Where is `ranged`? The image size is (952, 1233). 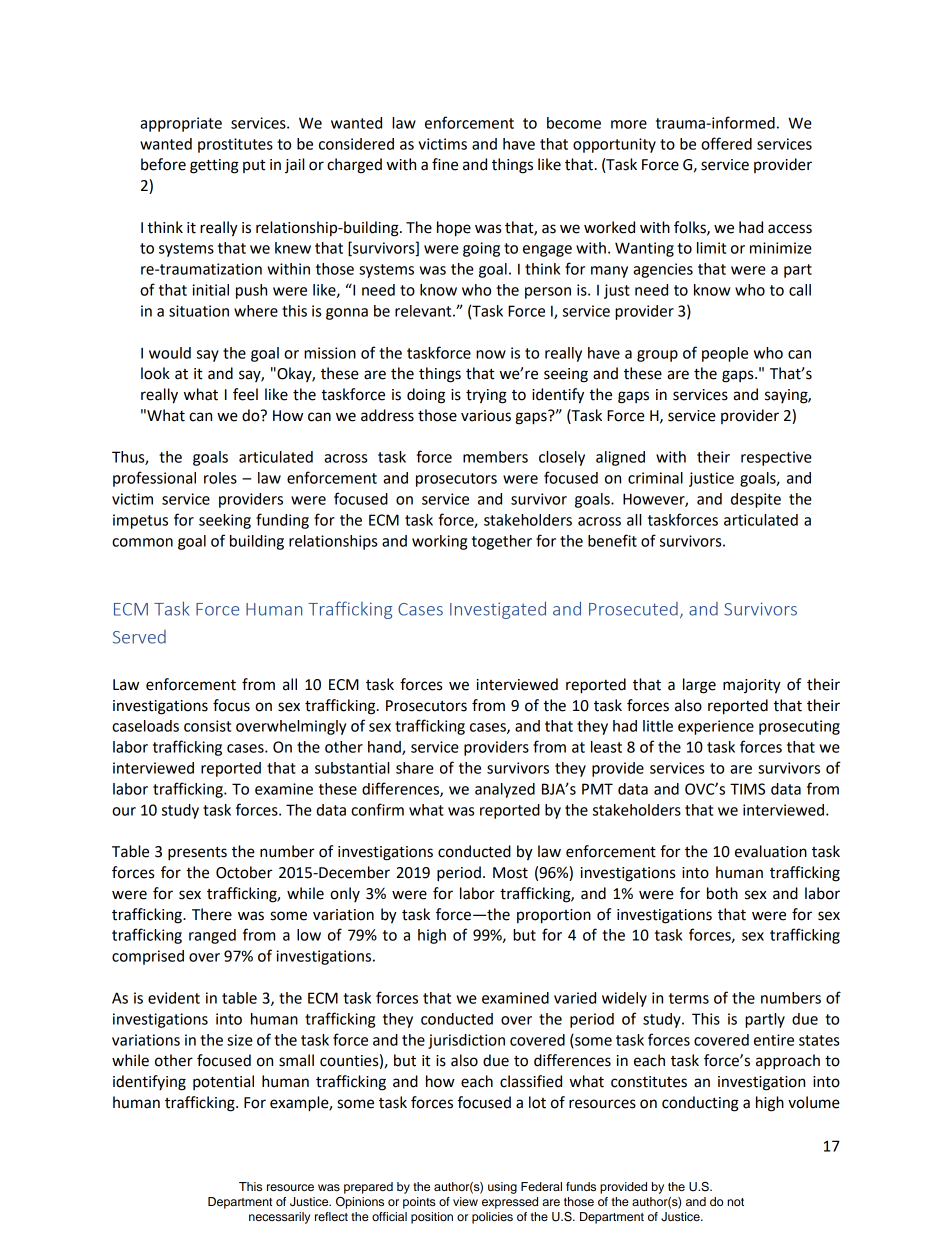
ranged is located at coordinates (212, 936).
